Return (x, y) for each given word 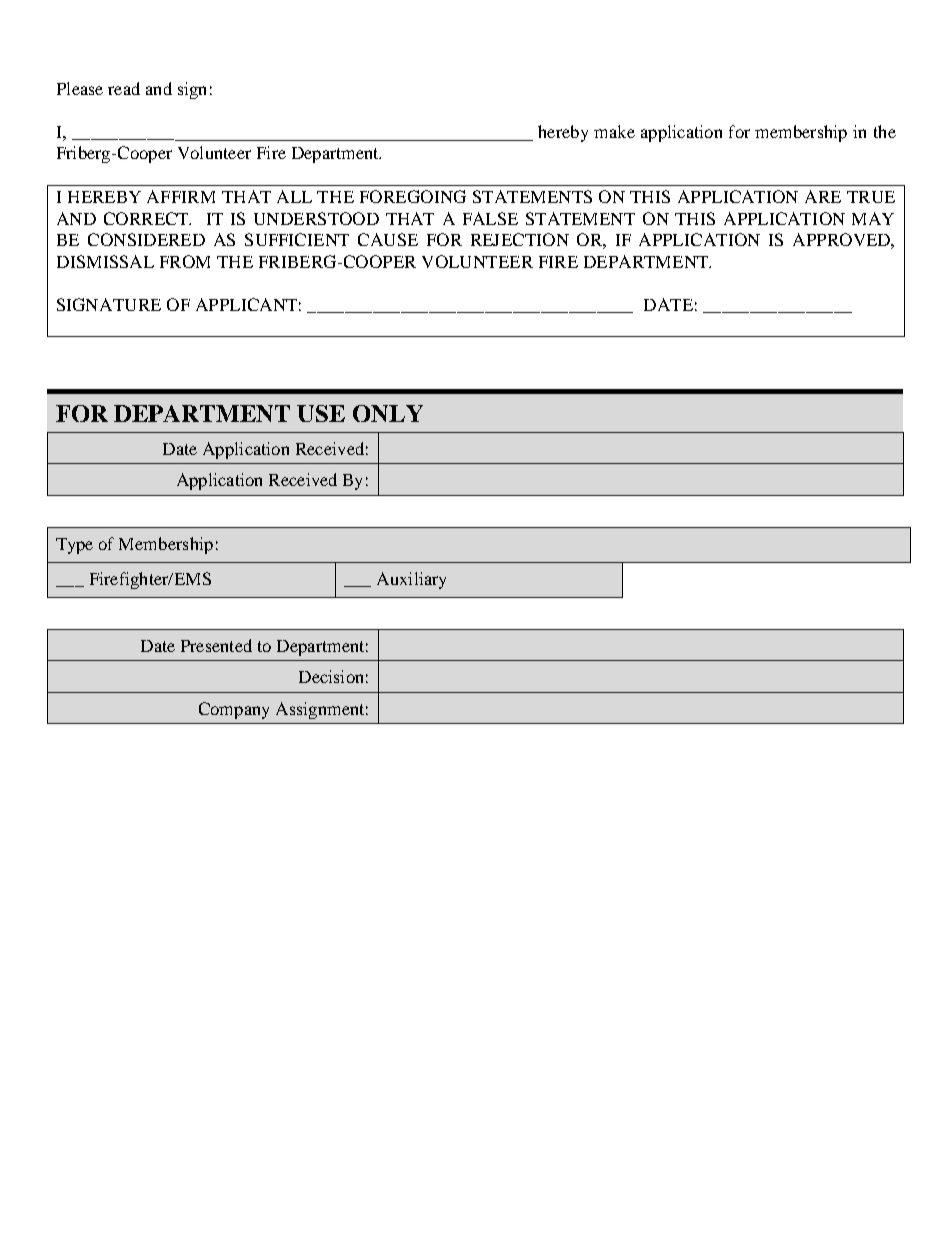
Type (74, 546)
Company (234, 710)
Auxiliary (411, 580)
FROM (185, 261)
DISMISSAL (105, 261)
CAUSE (388, 239)
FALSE (490, 218)
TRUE (871, 197)
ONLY (388, 413)
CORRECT (147, 218)
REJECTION (520, 239)
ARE (823, 196)
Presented (216, 645)
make (614, 131)
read (124, 88)
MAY (873, 218)
